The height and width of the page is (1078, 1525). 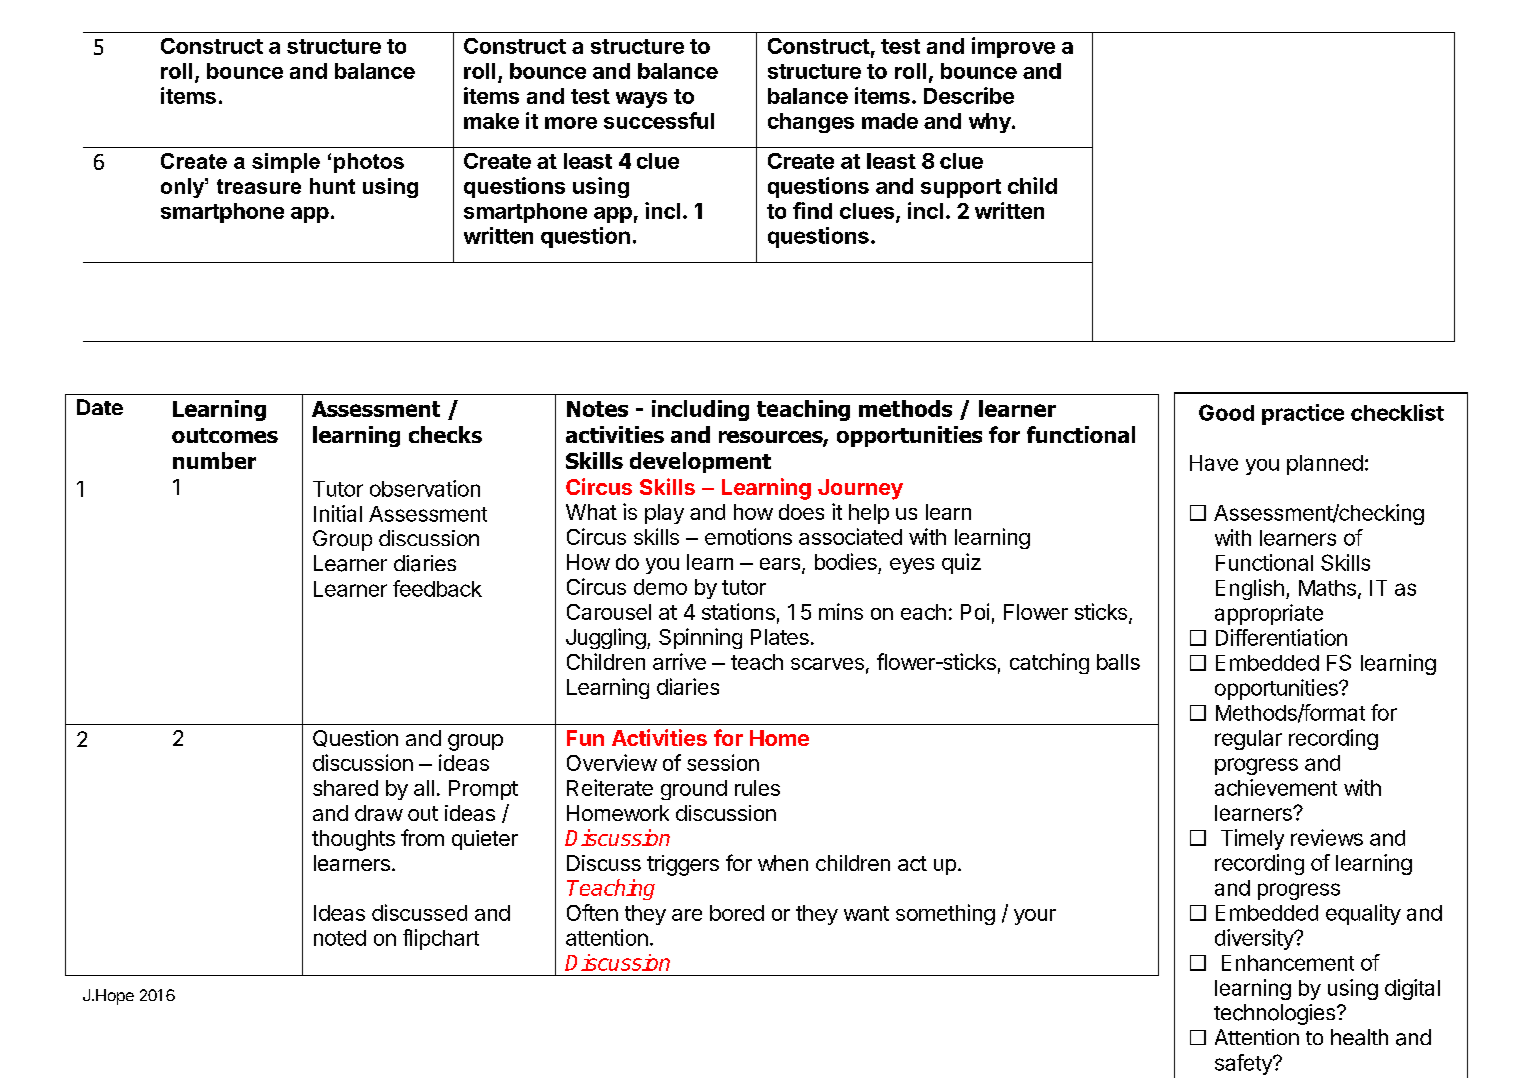 I want to click on noted, so click(x=340, y=938).
